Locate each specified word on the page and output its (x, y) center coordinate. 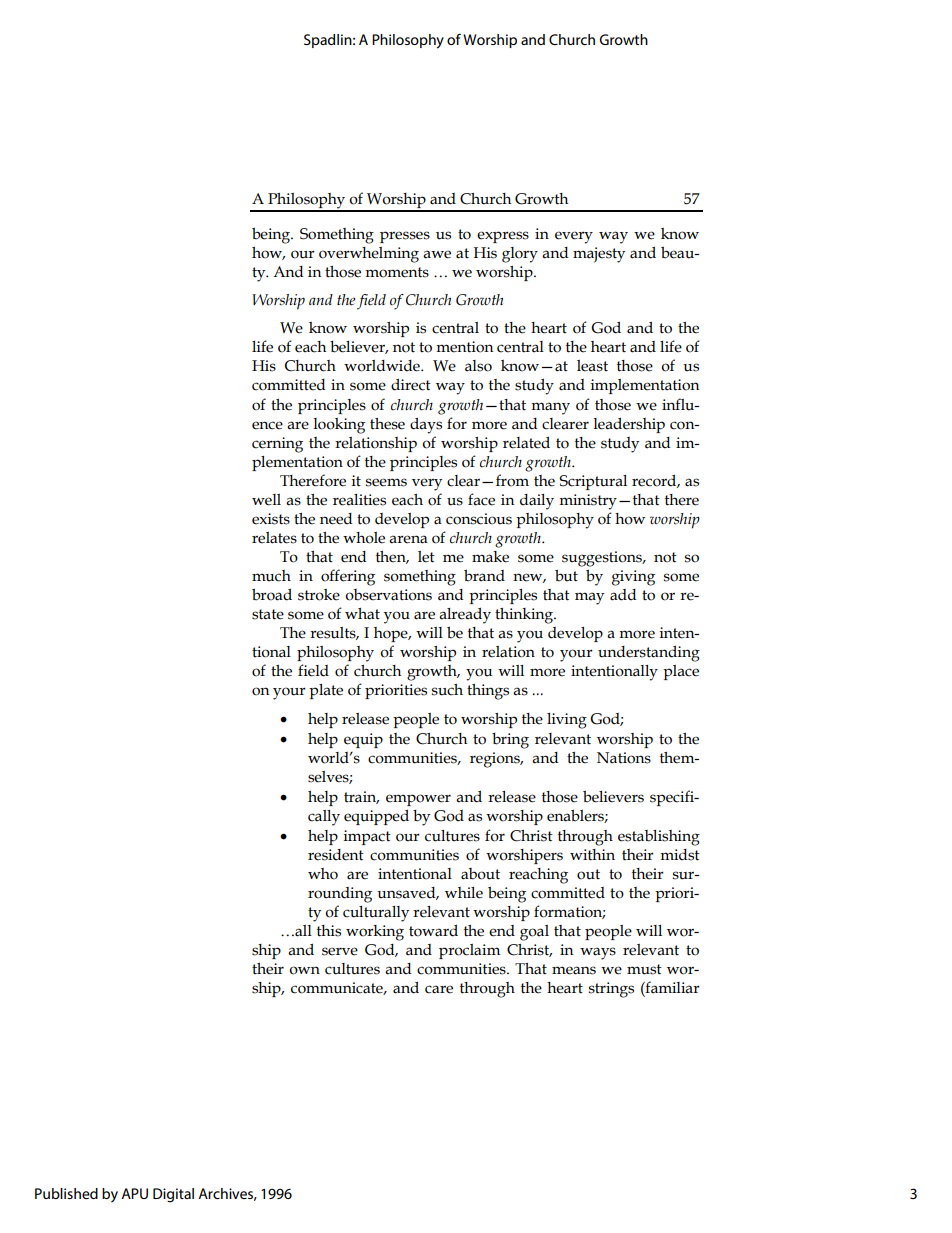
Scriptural (593, 482)
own (304, 970)
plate (326, 691)
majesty (599, 255)
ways (598, 953)
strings (611, 990)
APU (134, 1193)
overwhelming (369, 255)
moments (397, 272)
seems (386, 482)
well (266, 500)
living (567, 721)
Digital (173, 1195)
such (447, 690)
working (375, 933)
